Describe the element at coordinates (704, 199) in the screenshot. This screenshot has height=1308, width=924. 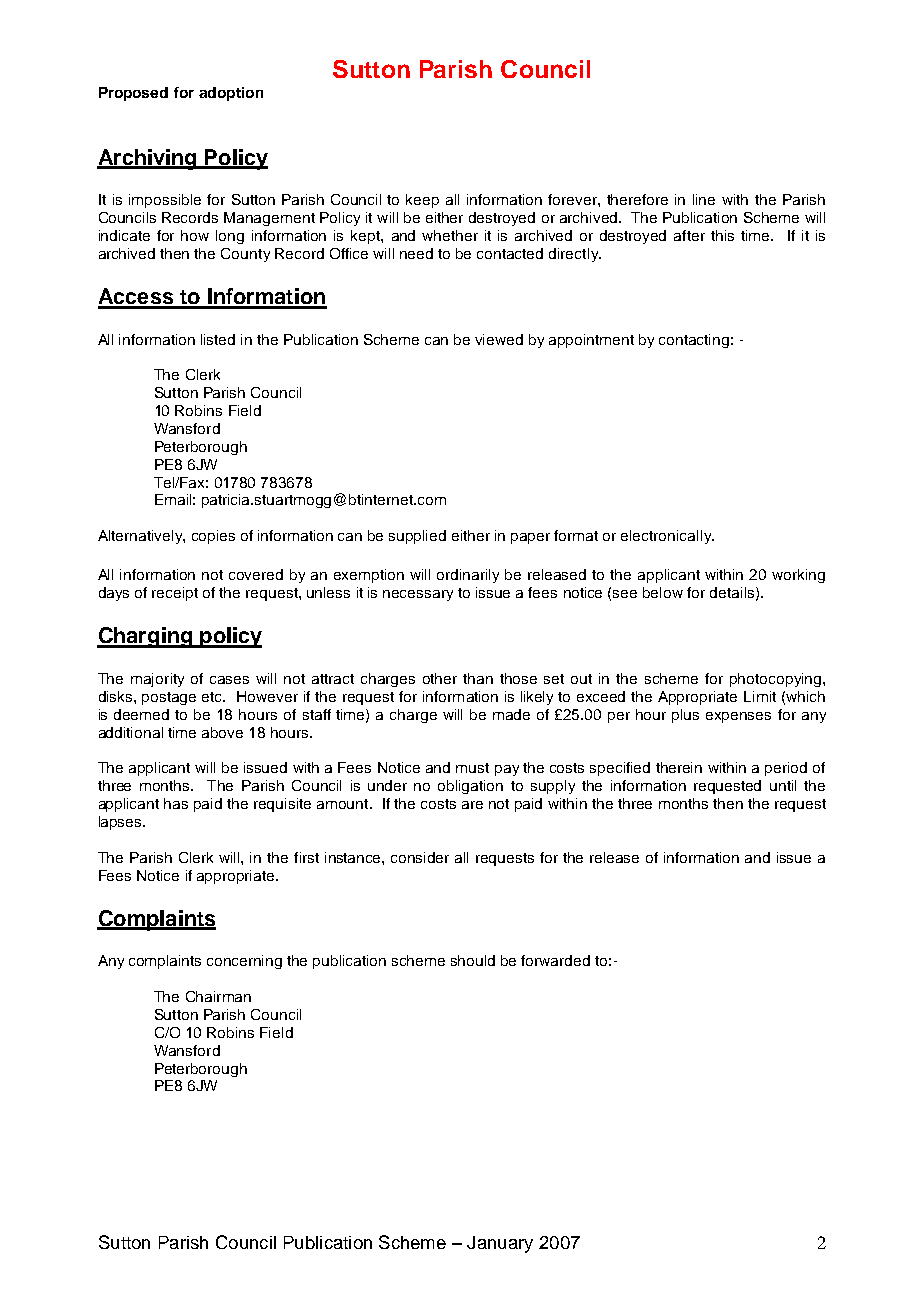
I see `line` at that location.
